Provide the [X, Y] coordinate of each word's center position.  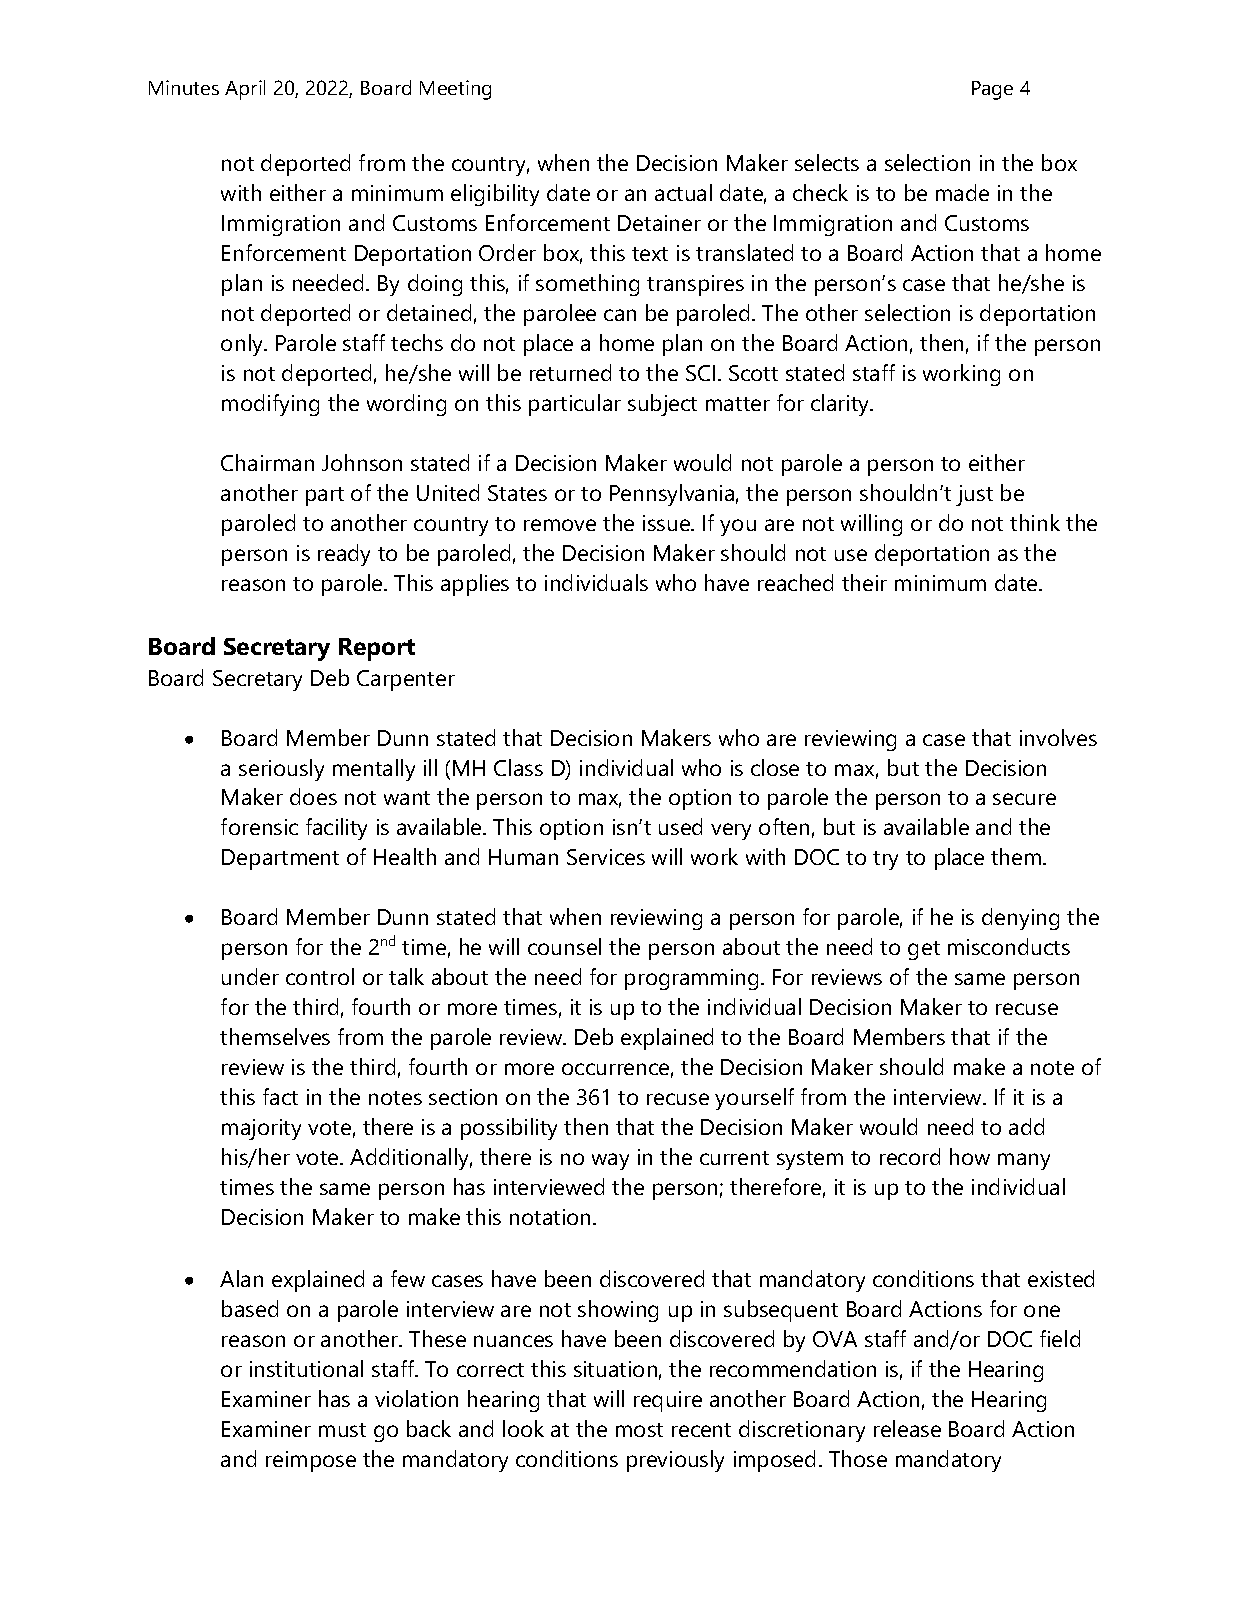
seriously [281, 770]
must [342, 1430]
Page [992, 90]
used [680, 826]
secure [1024, 799]
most [639, 1430]
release [907, 1428]
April [245, 90]
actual [683, 192]
